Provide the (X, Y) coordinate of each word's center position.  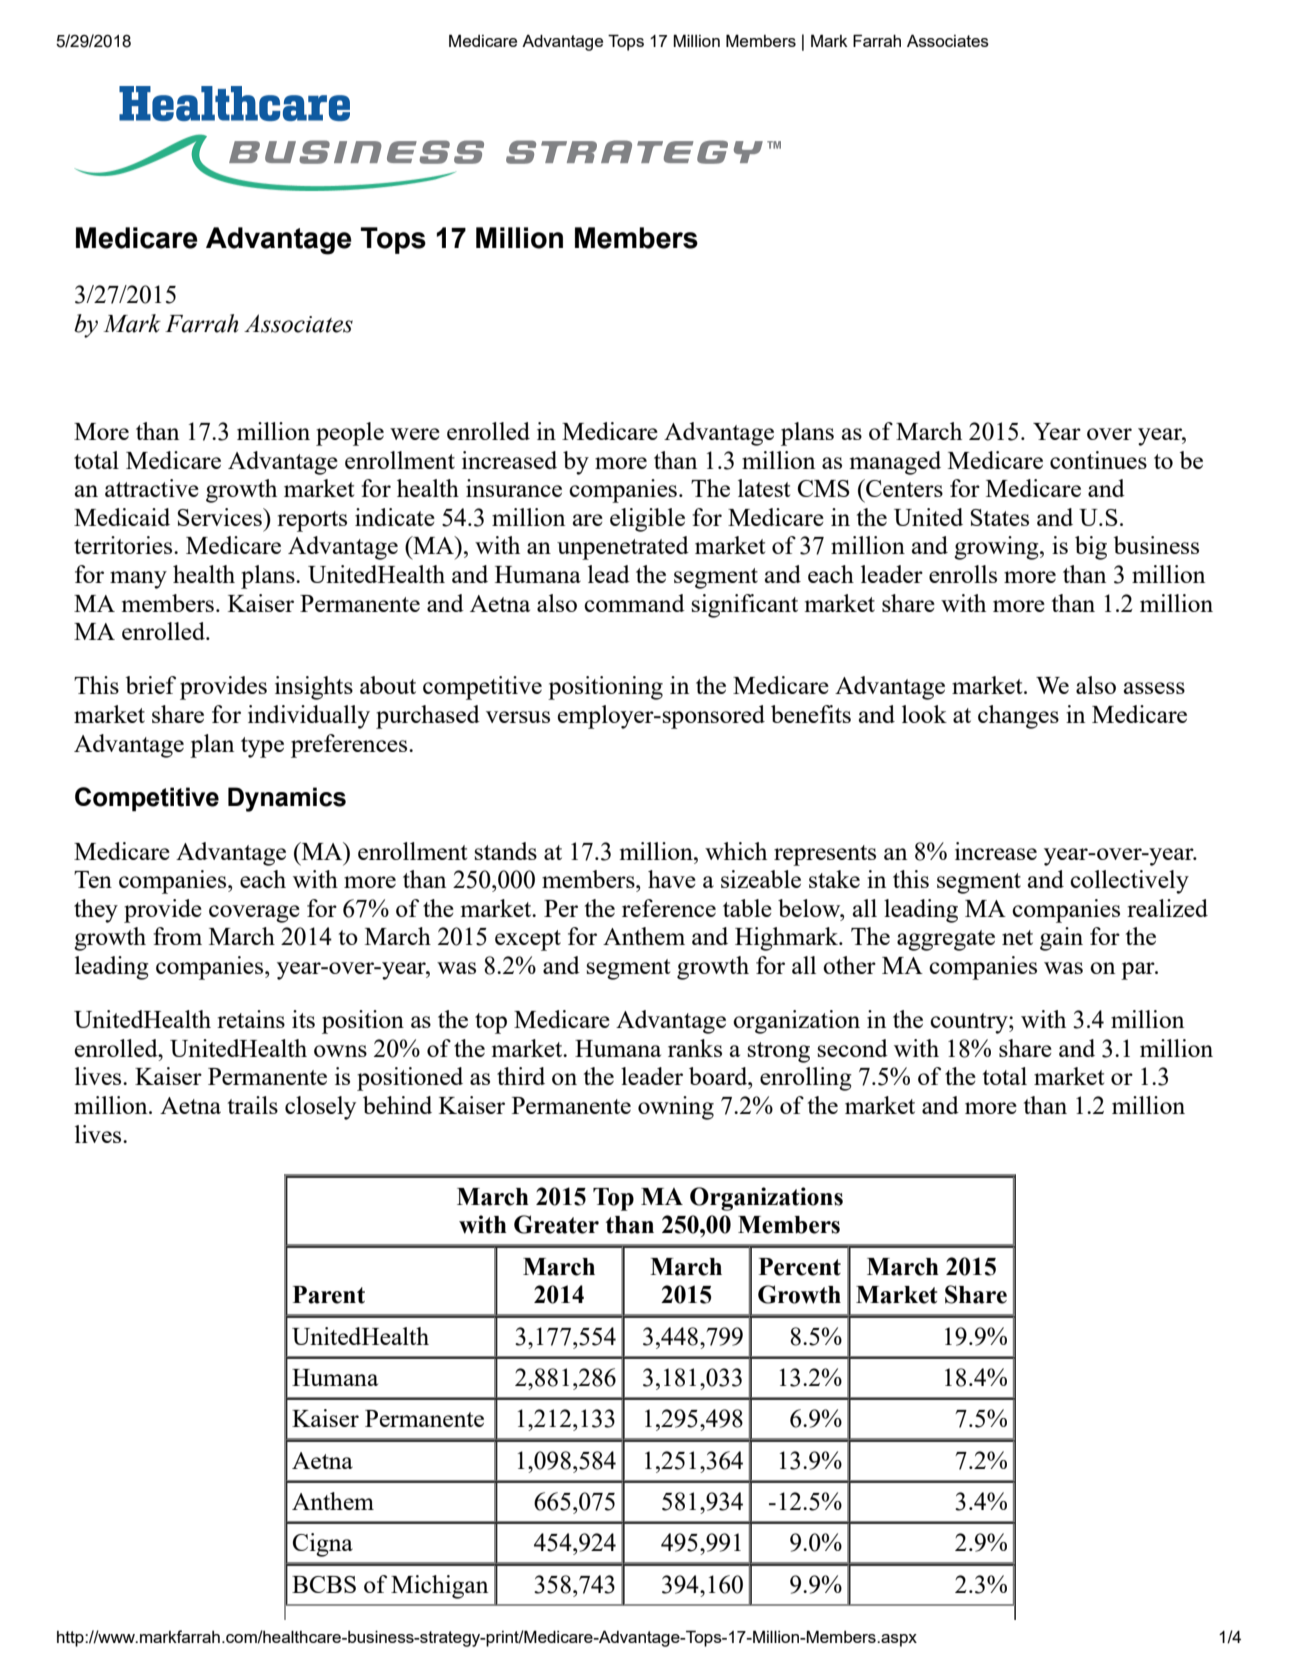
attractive (152, 488)
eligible (647, 520)
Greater (556, 1224)
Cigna (323, 1545)
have (672, 879)
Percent (800, 1267)
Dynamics (287, 799)
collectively (1129, 882)
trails (253, 1105)
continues (1098, 460)
